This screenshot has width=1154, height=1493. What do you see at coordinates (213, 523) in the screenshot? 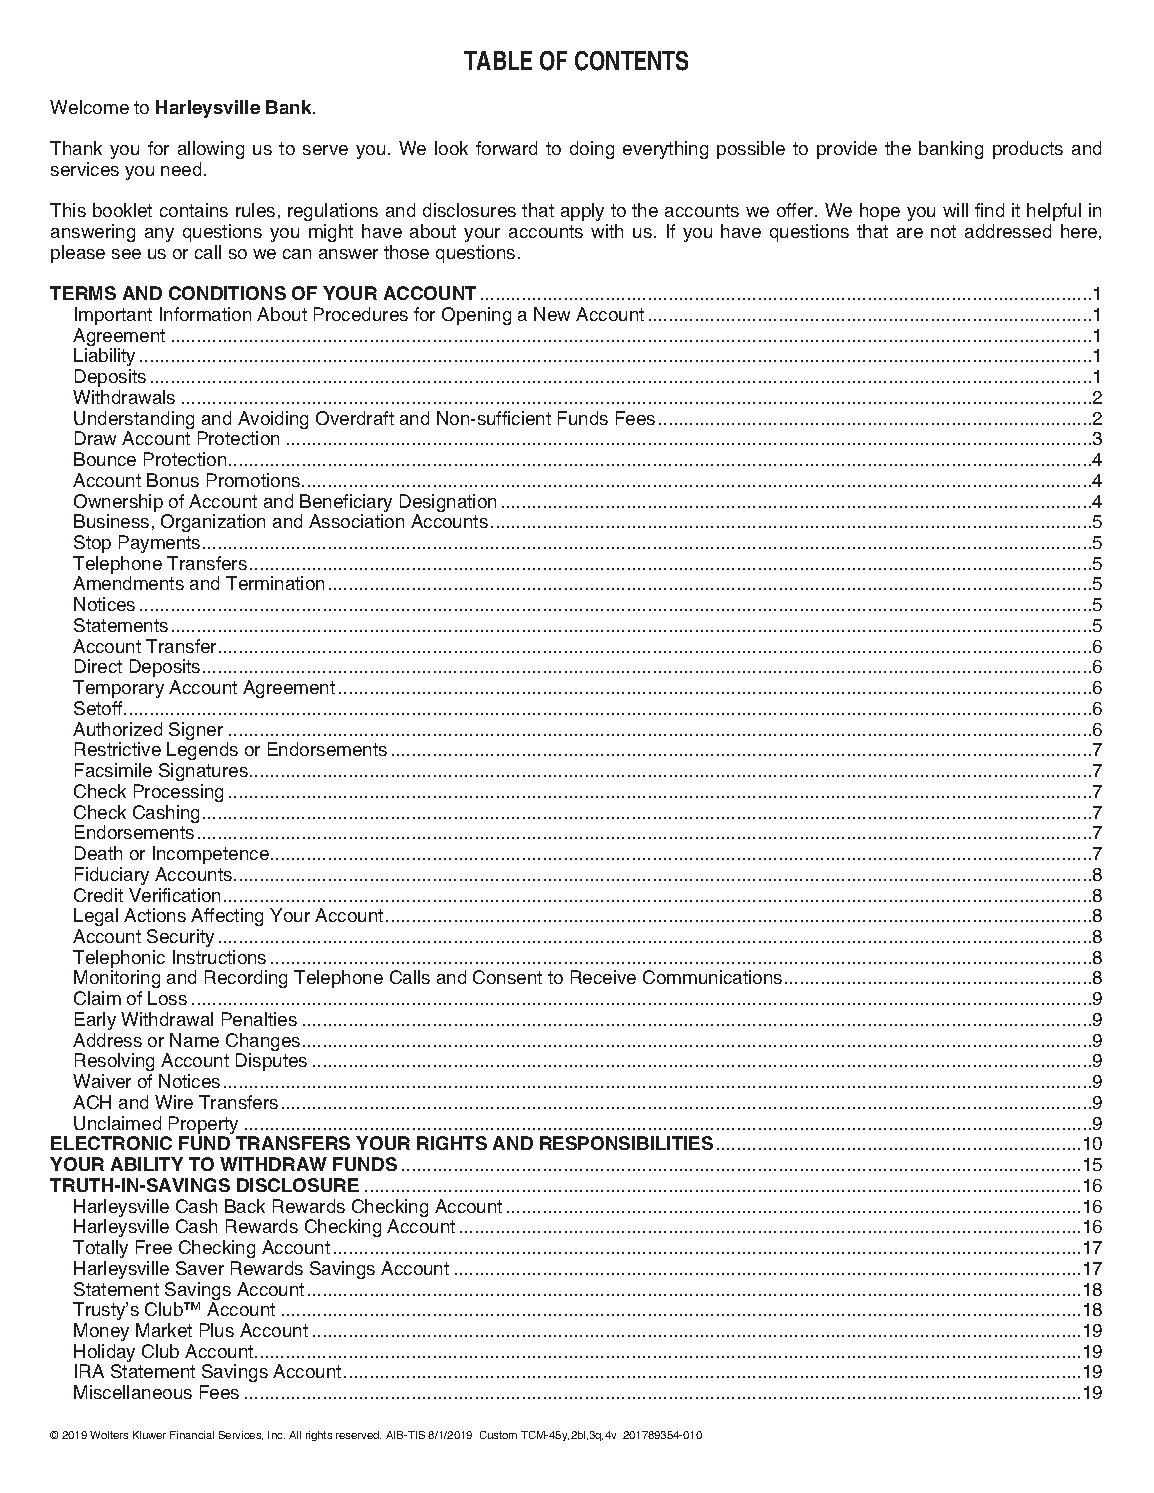
I see `Organization` at bounding box center [213, 523].
